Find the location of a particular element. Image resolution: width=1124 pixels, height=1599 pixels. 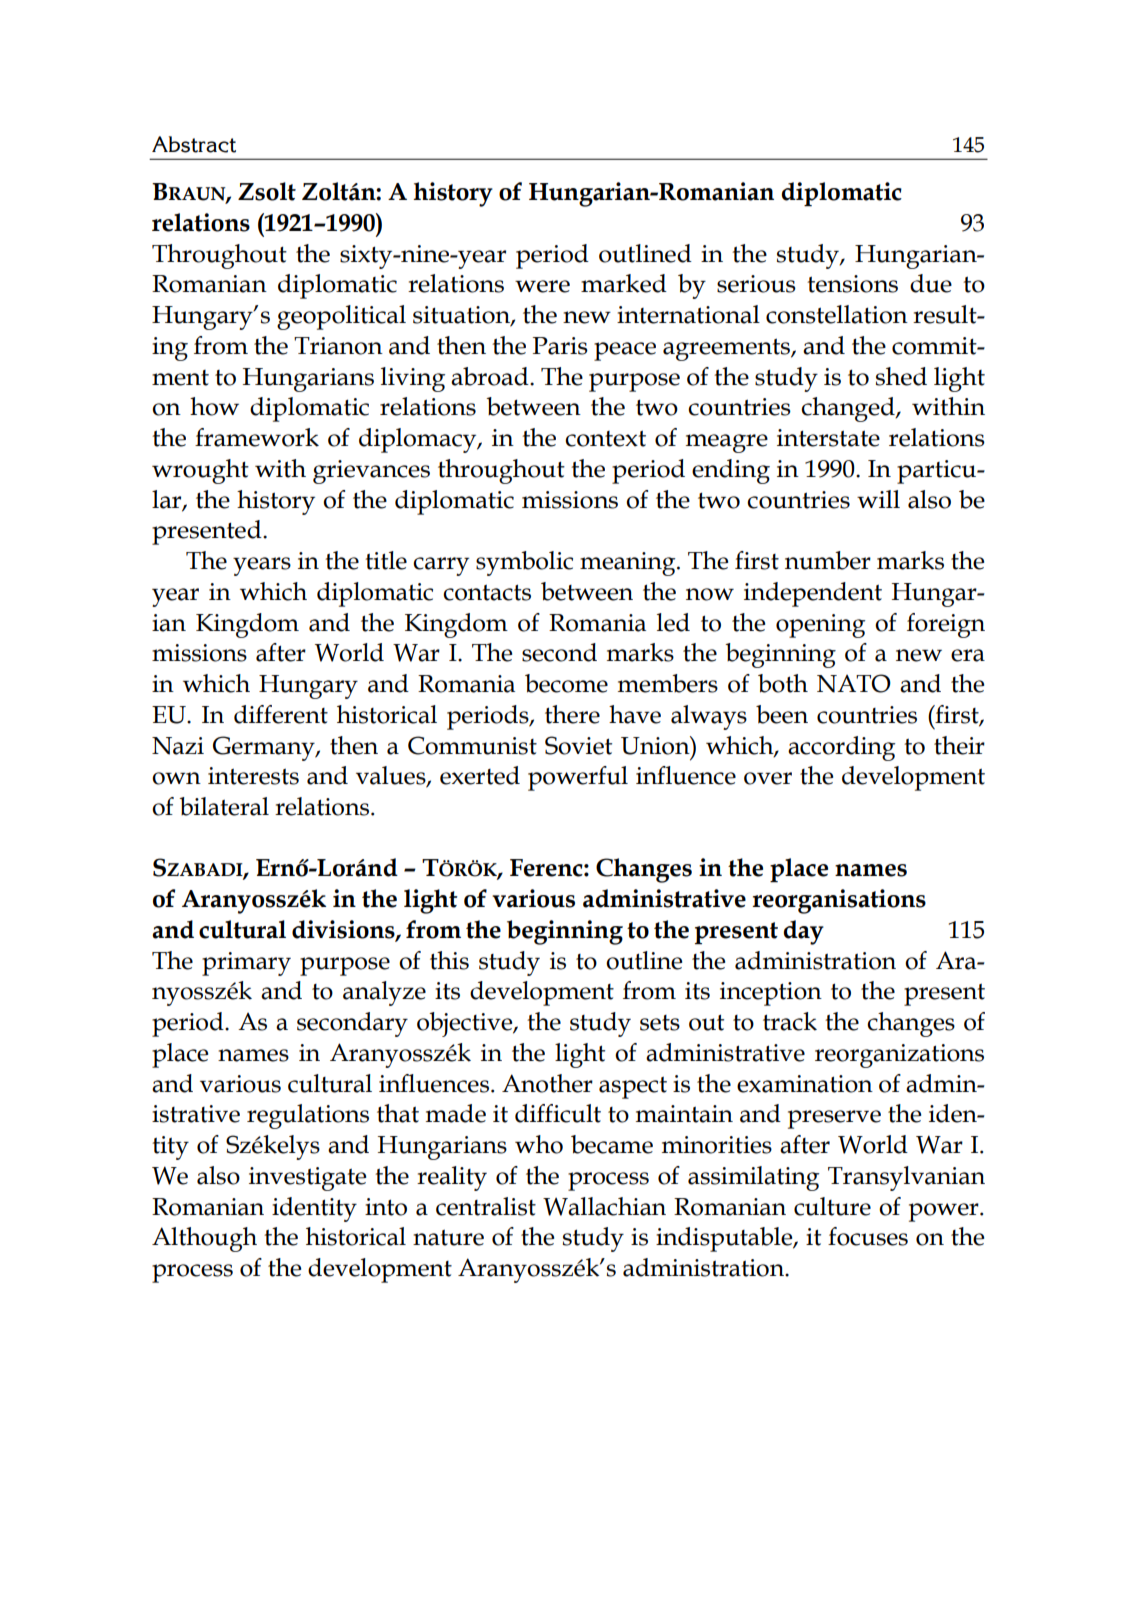

how is located at coordinates (214, 406).
